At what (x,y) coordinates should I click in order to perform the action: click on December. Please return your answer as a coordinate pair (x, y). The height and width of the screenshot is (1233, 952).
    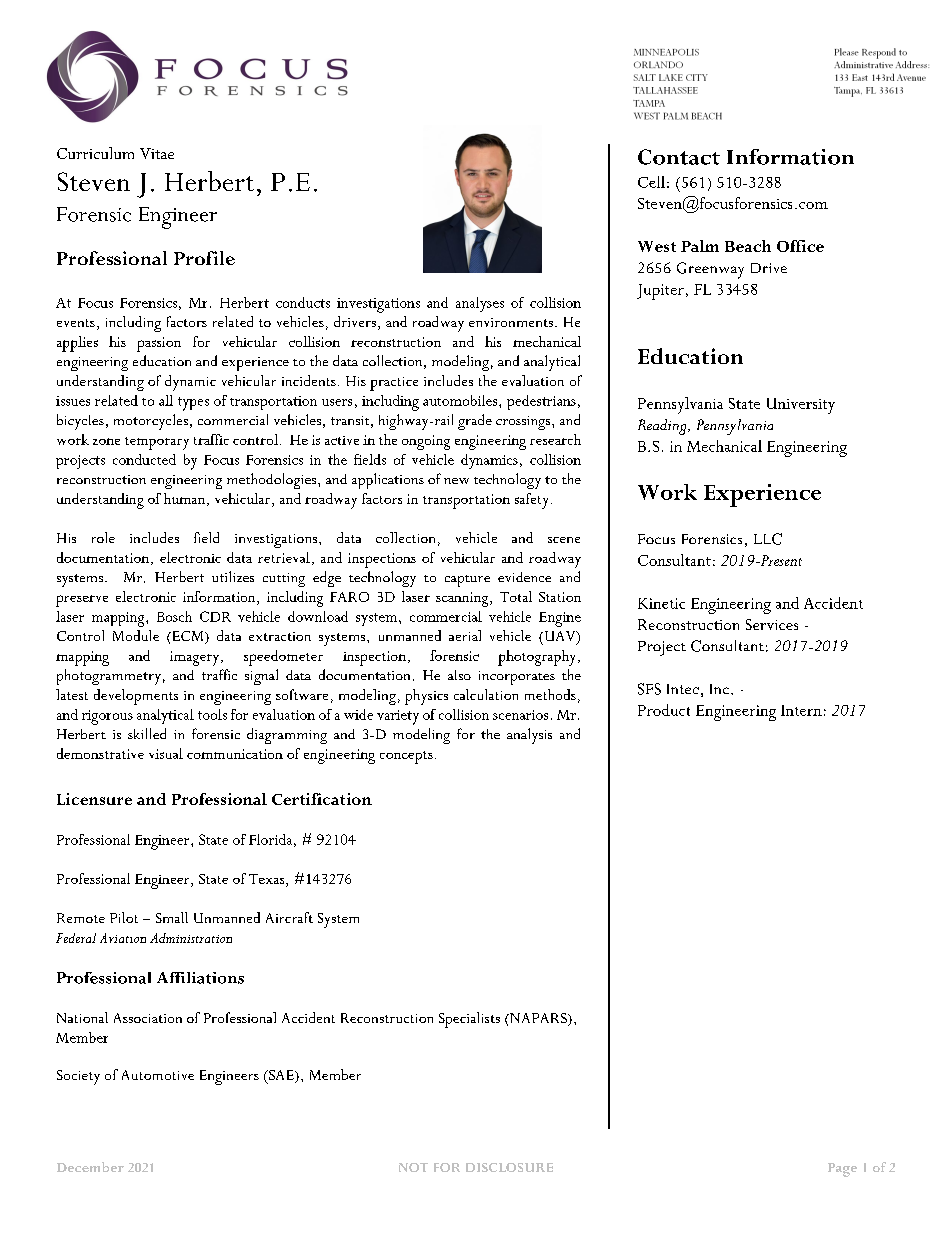
    Looking at the image, I should click on (90, 1167).
